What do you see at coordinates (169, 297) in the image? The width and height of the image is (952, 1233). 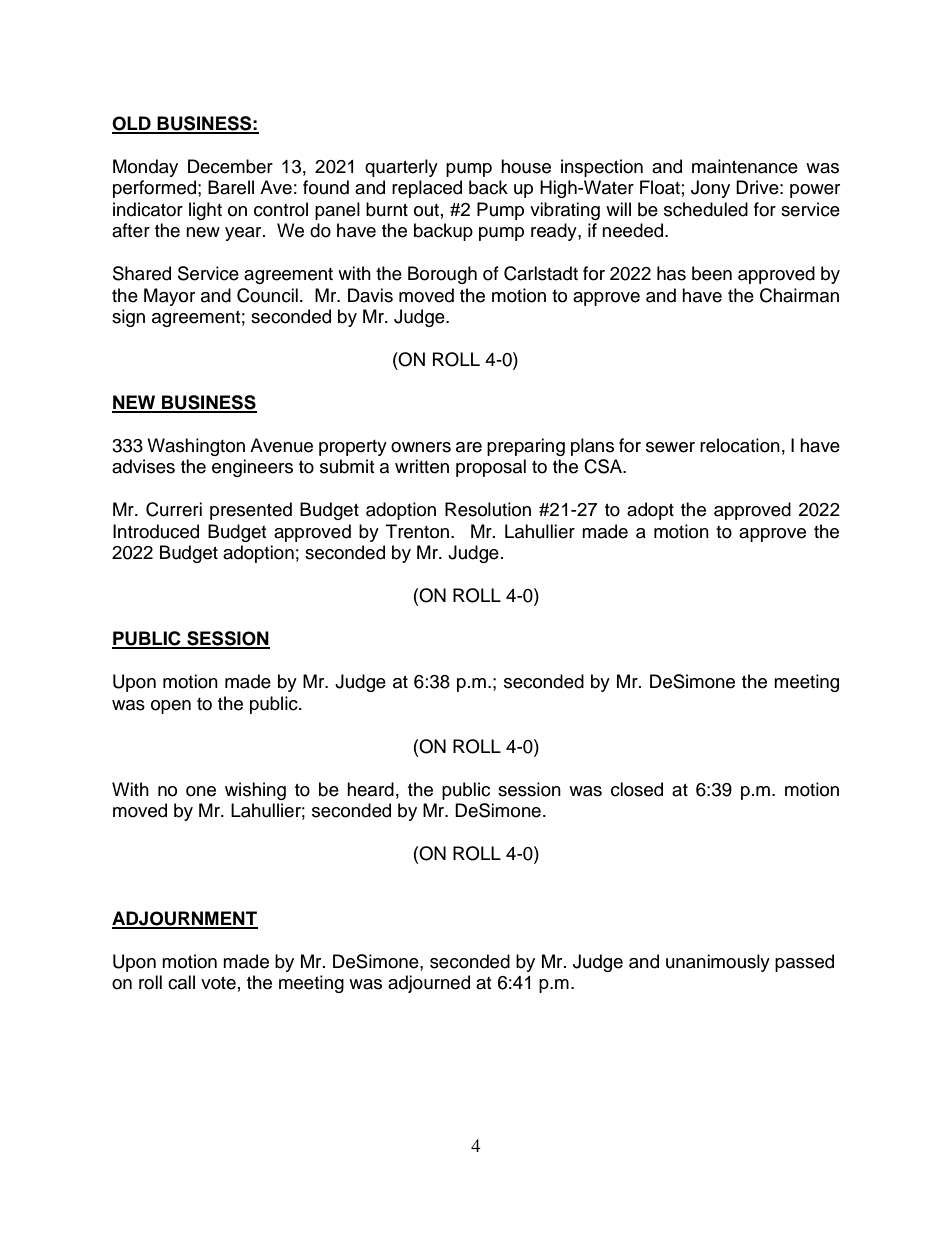 I see `Mayor` at bounding box center [169, 297].
